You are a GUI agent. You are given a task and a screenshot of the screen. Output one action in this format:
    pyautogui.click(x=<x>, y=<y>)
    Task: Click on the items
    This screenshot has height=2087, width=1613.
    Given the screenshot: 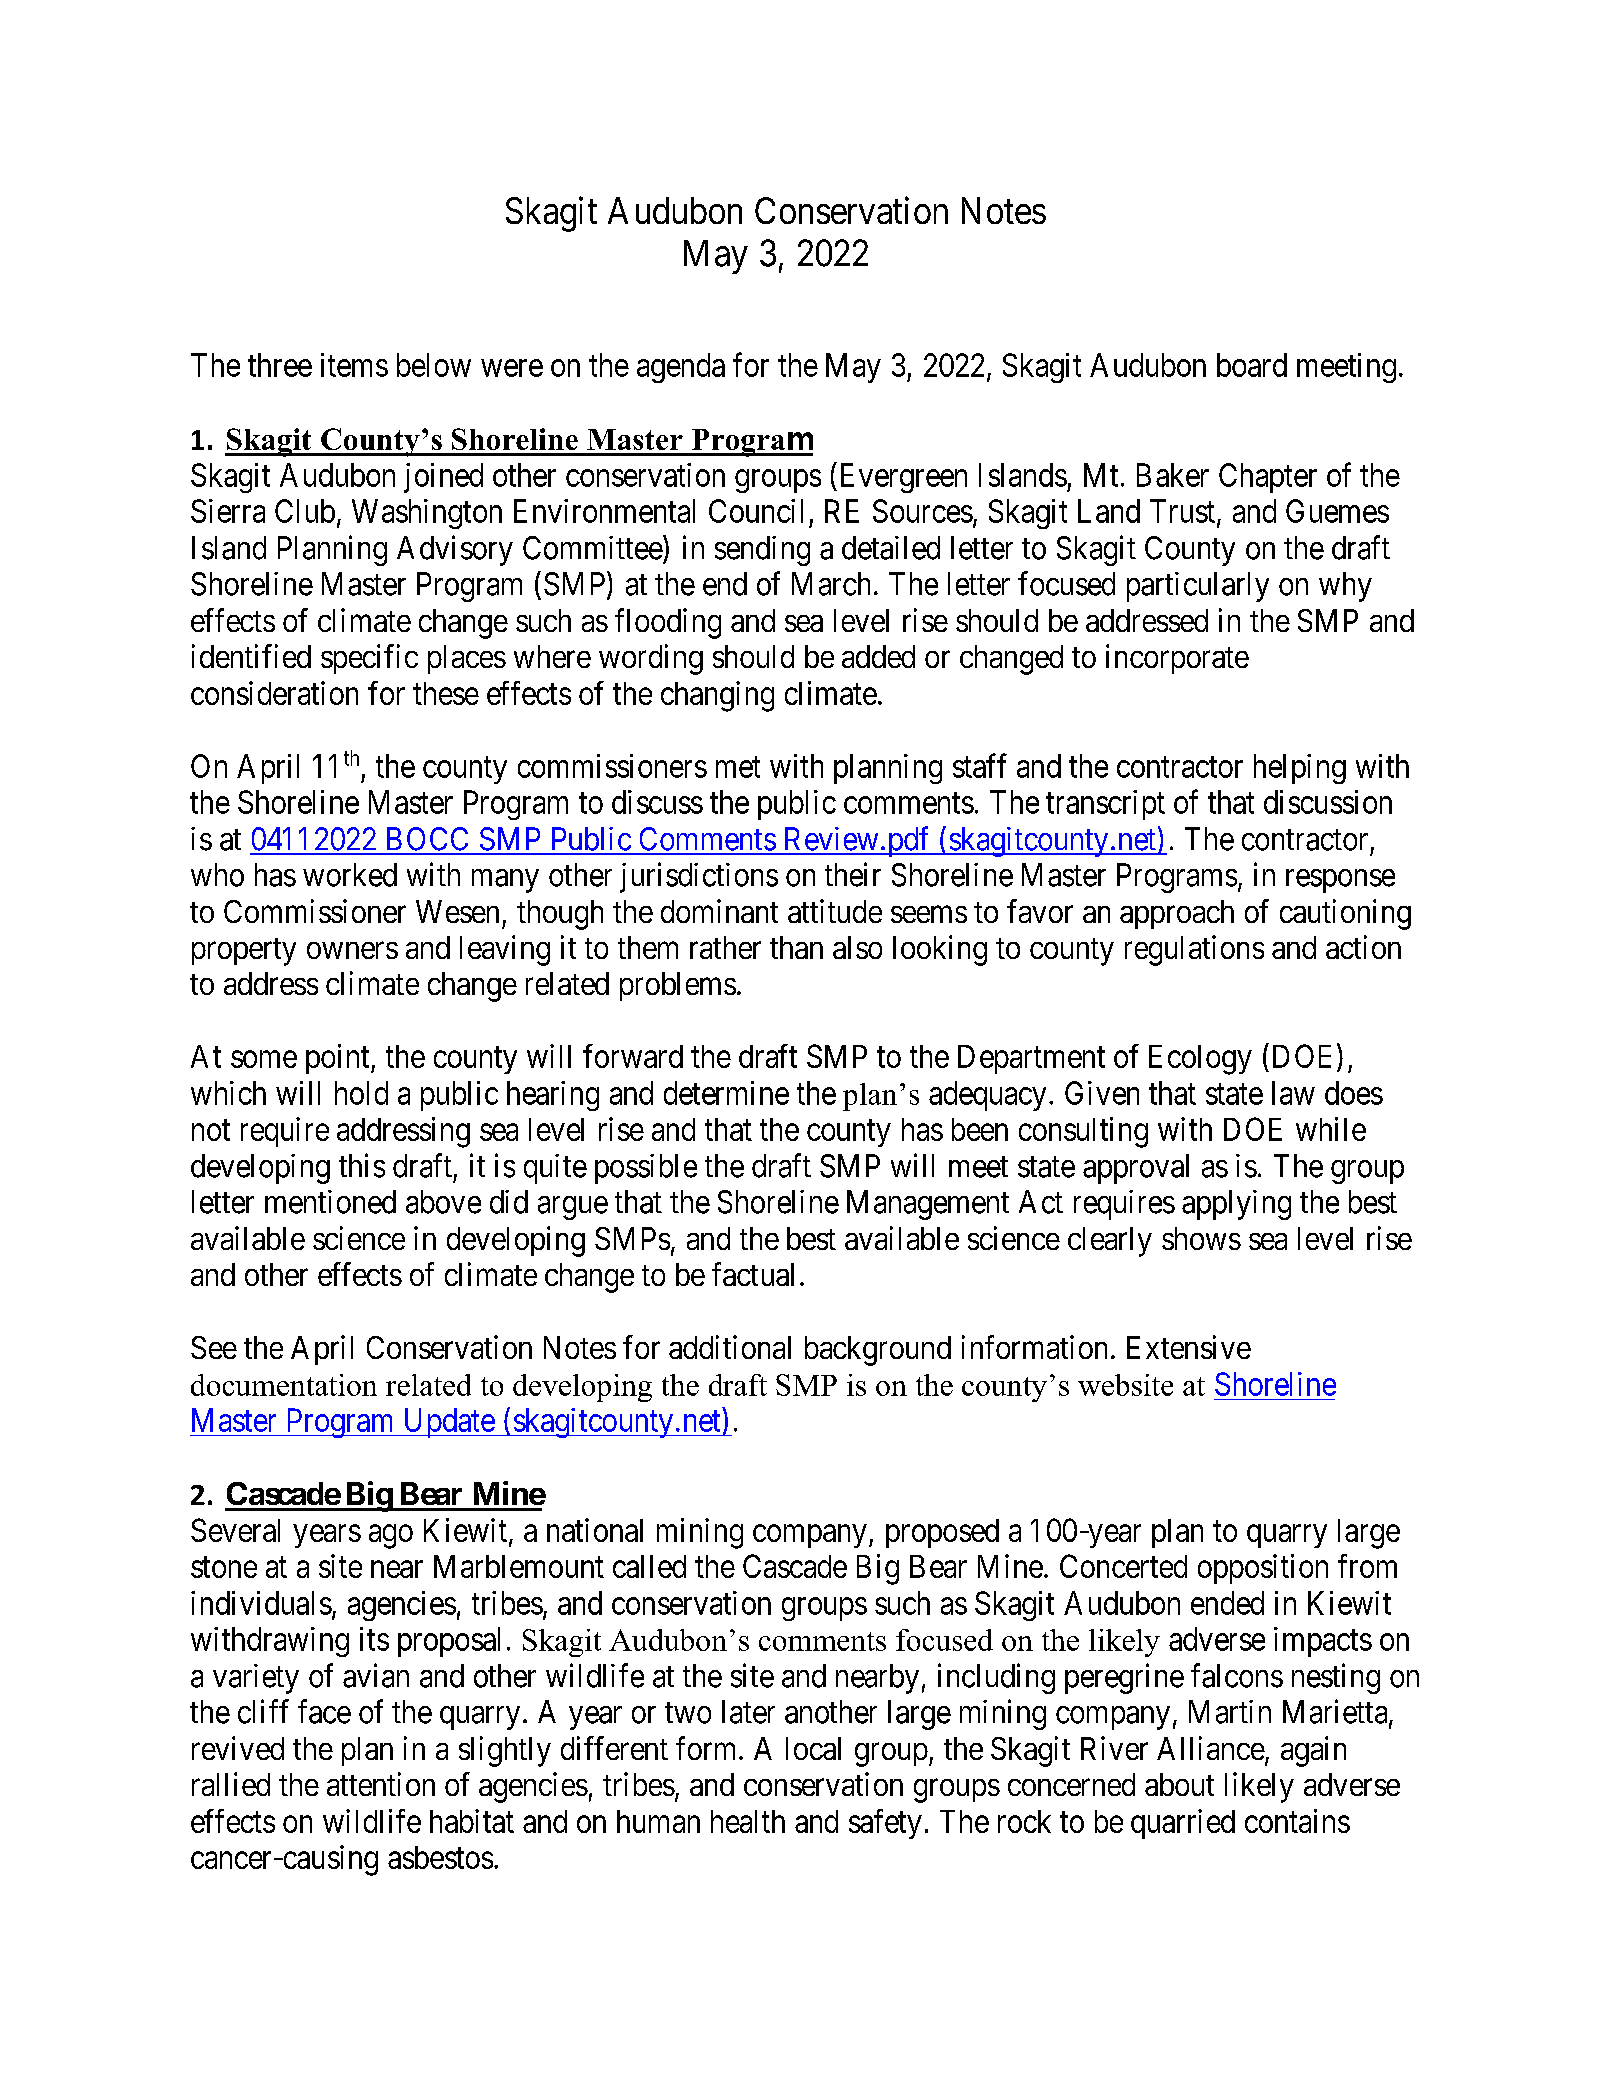 What is the action you would take?
    pyautogui.click(x=354, y=365)
